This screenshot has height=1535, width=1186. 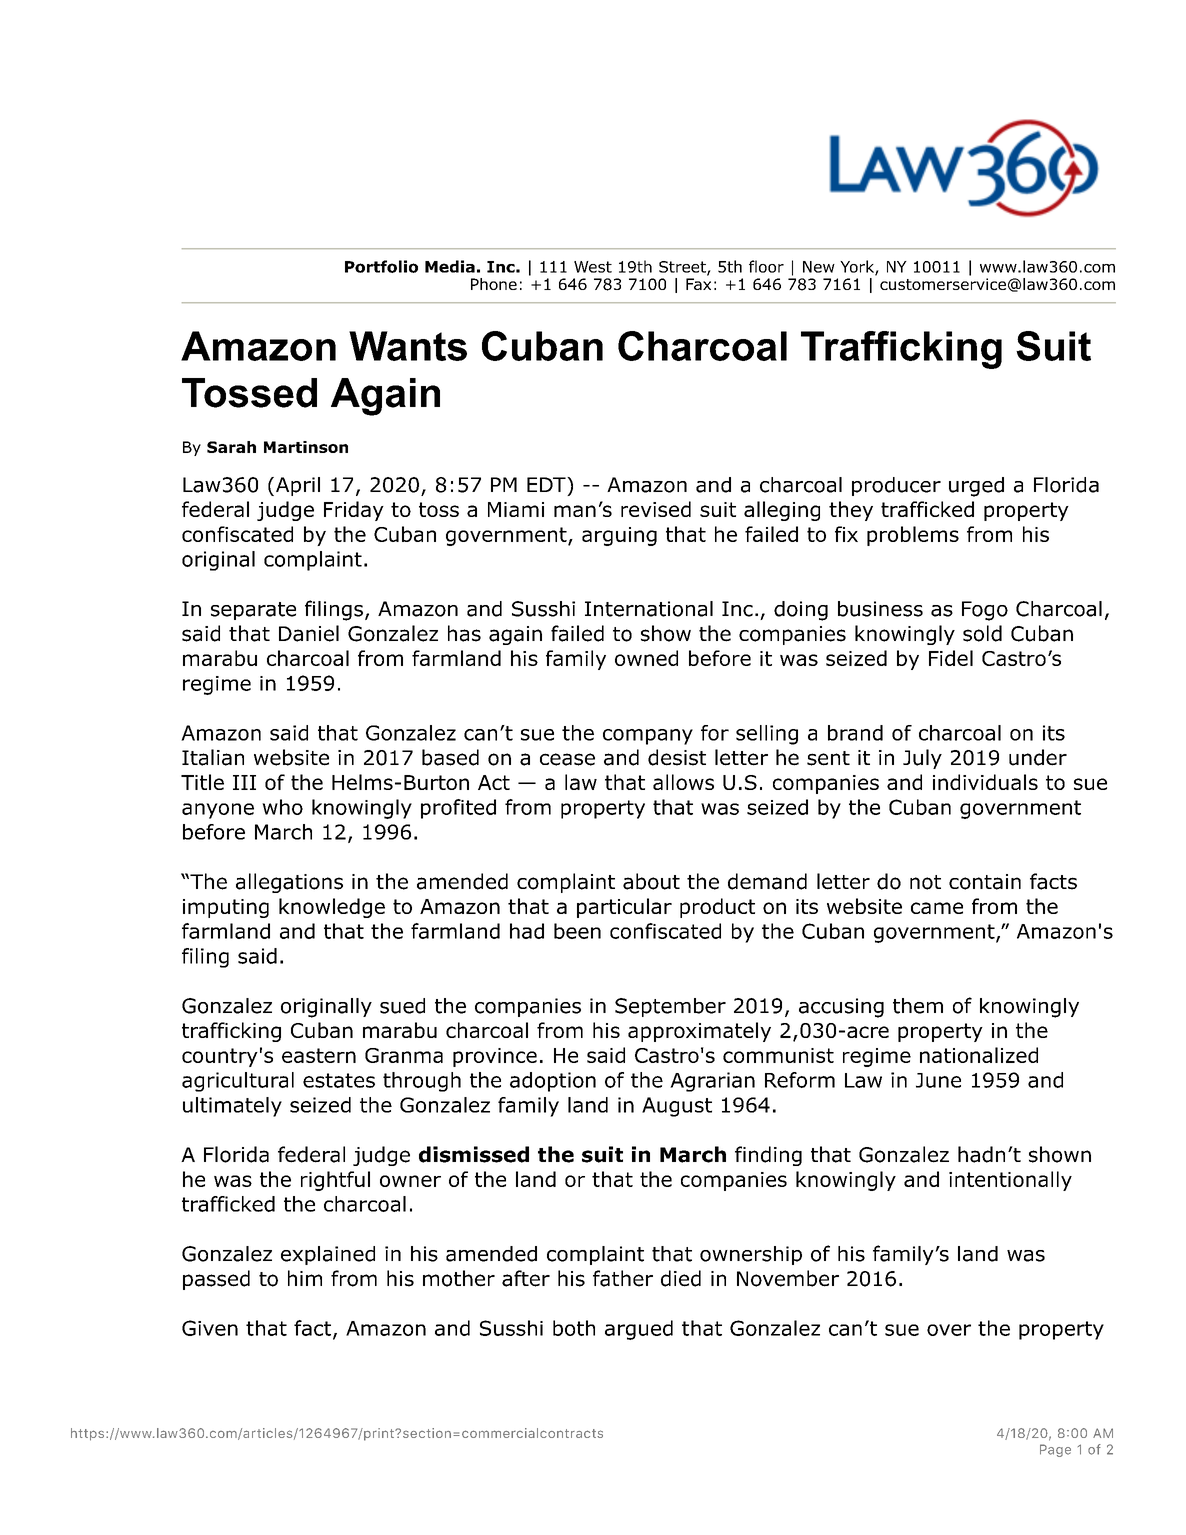 I want to click on not, so click(x=925, y=882).
